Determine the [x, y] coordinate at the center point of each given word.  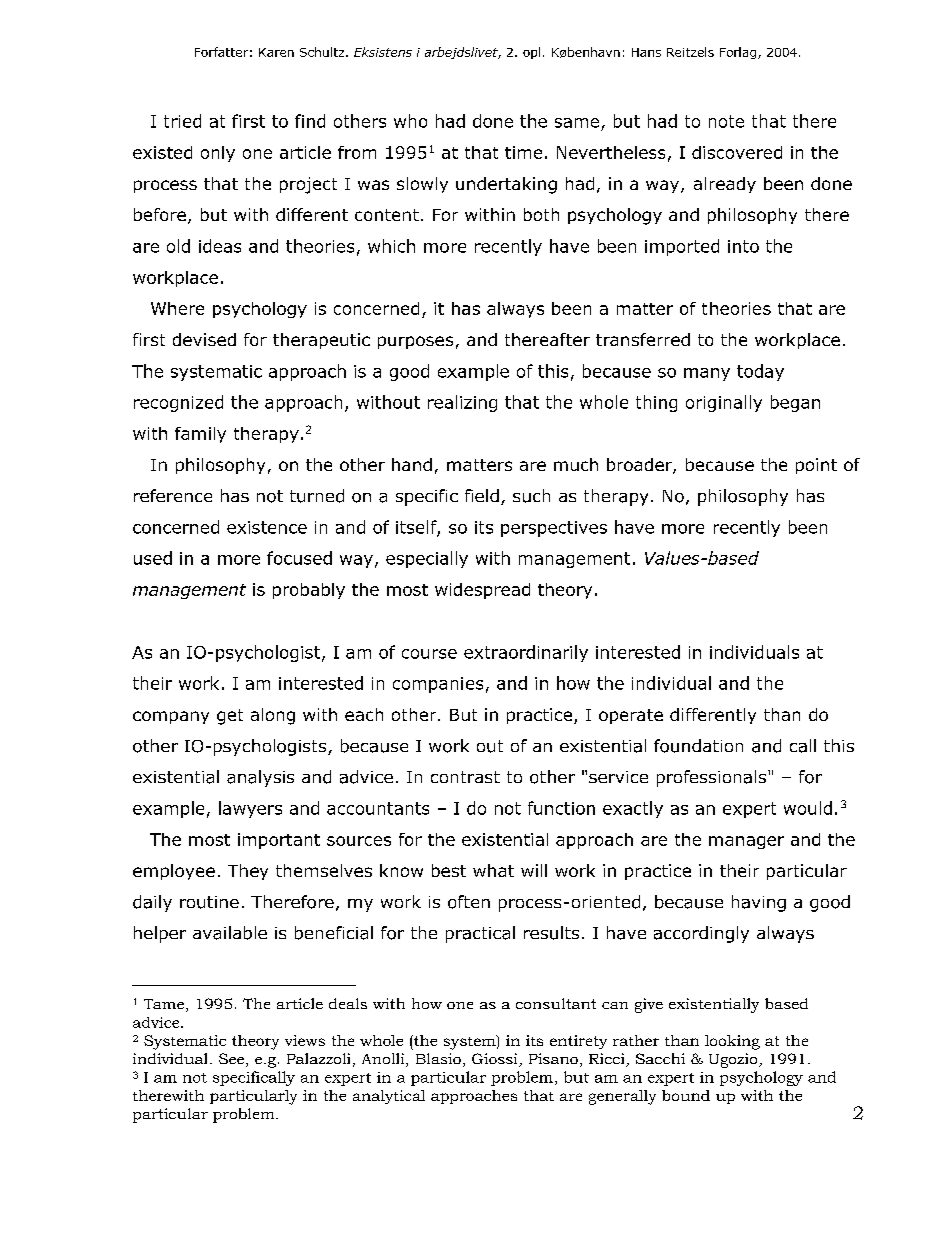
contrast [465, 777]
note [726, 121]
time [523, 152]
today [760, 372]
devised [204, 339]
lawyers [250, 809]
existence [267, 527]
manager [746, 842]
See [231, 1058]
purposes [415, 342]
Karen [276, 52]
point [816, 466]
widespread [482, 591]
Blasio [438, 1058]
